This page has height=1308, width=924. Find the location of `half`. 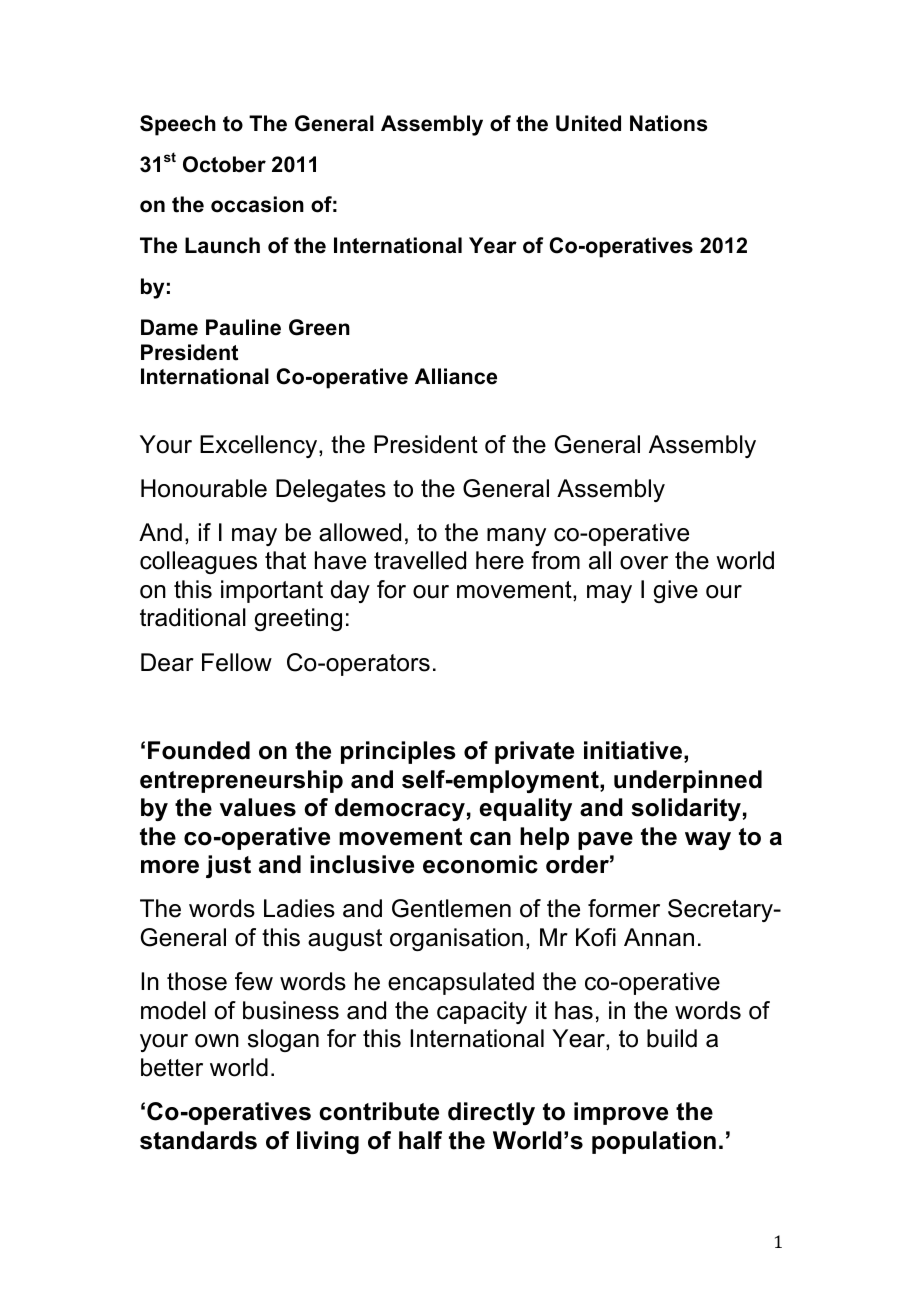

half is located at coordinates (420, 1140).
